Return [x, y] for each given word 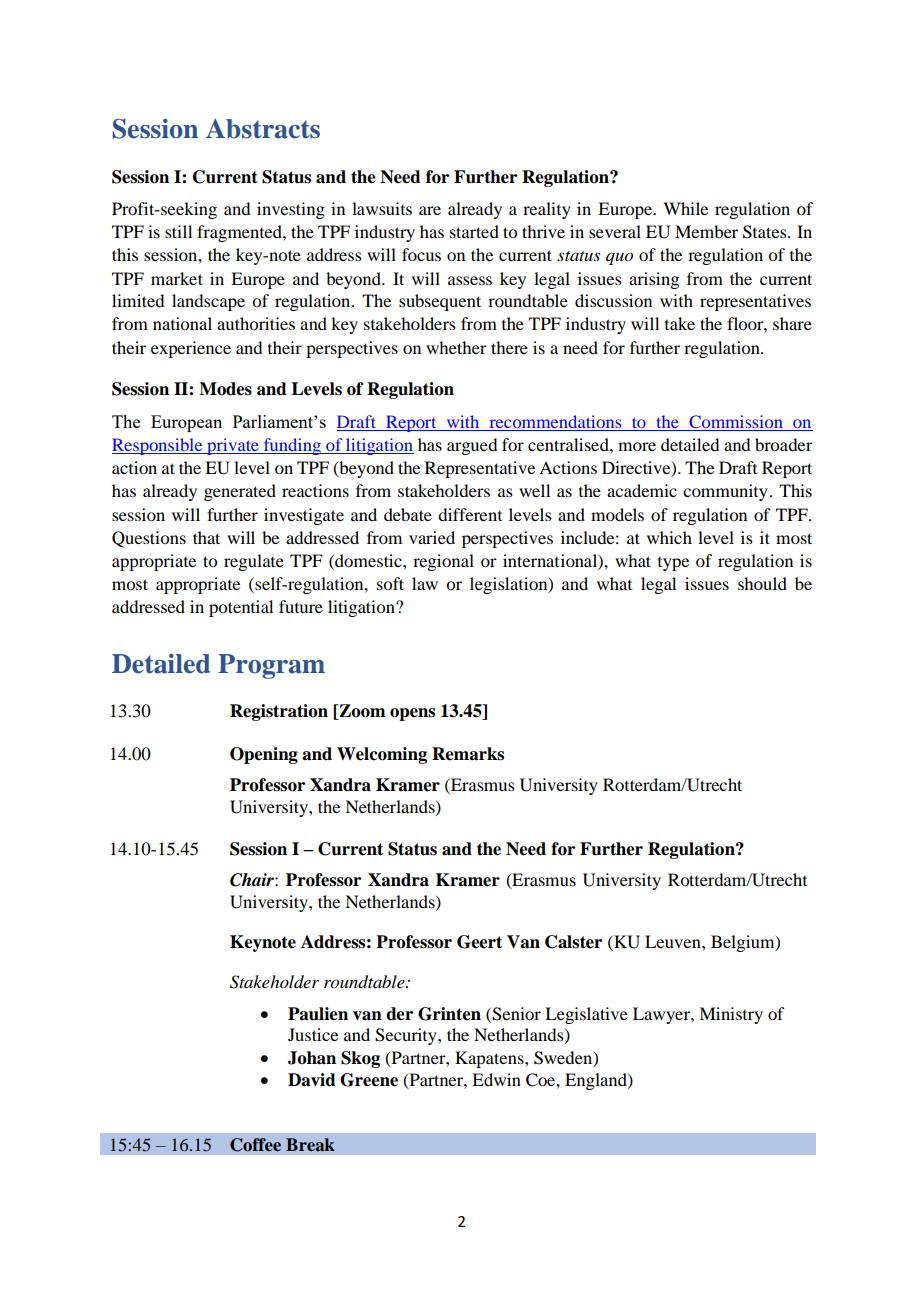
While [685, 208]
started [474, 231]
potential [241, 608]
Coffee [255, 1145]
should [762, 583]
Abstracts [263, 129]
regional [443, 562]
